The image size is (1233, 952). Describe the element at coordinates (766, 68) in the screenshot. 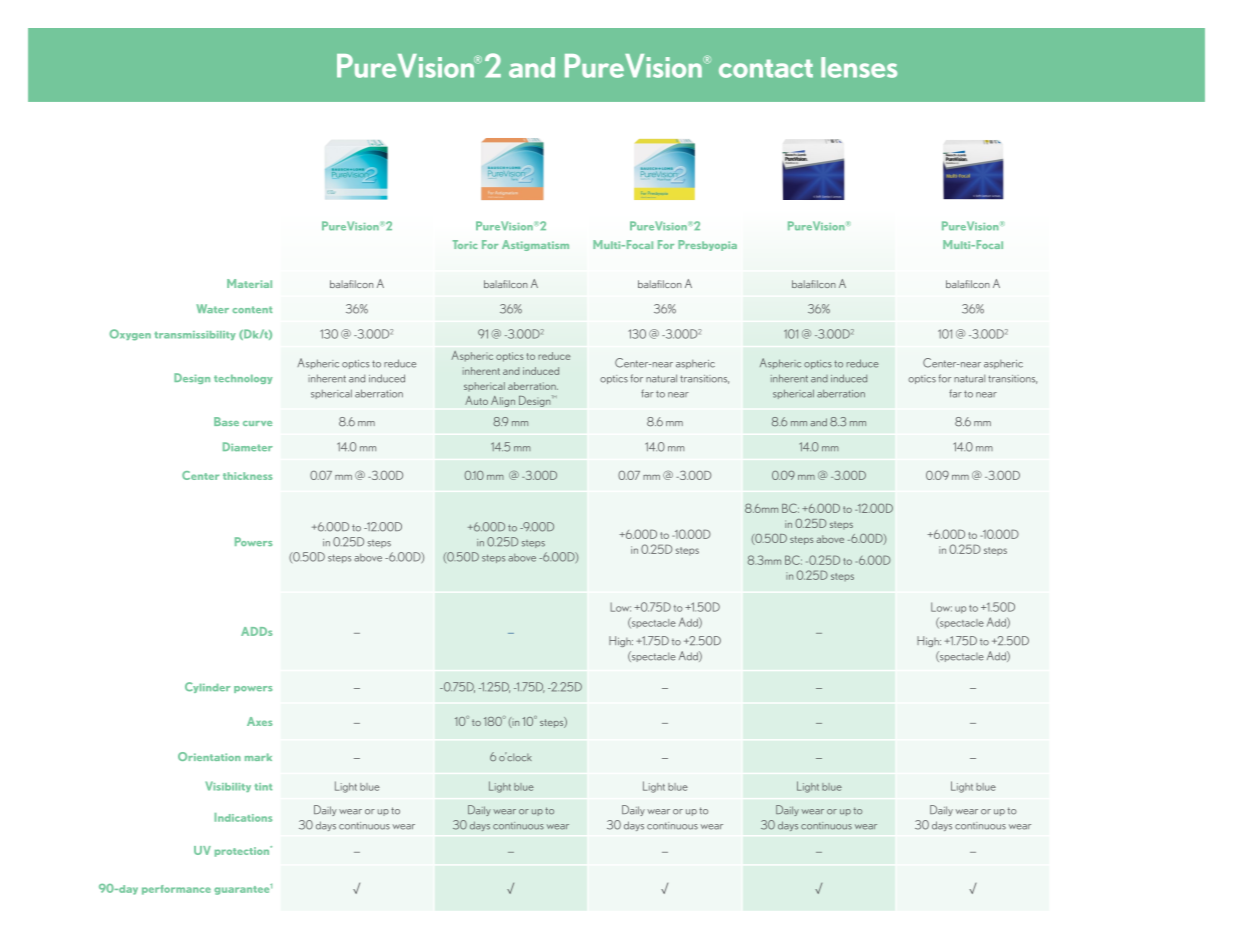

I see `contact` at that location.
